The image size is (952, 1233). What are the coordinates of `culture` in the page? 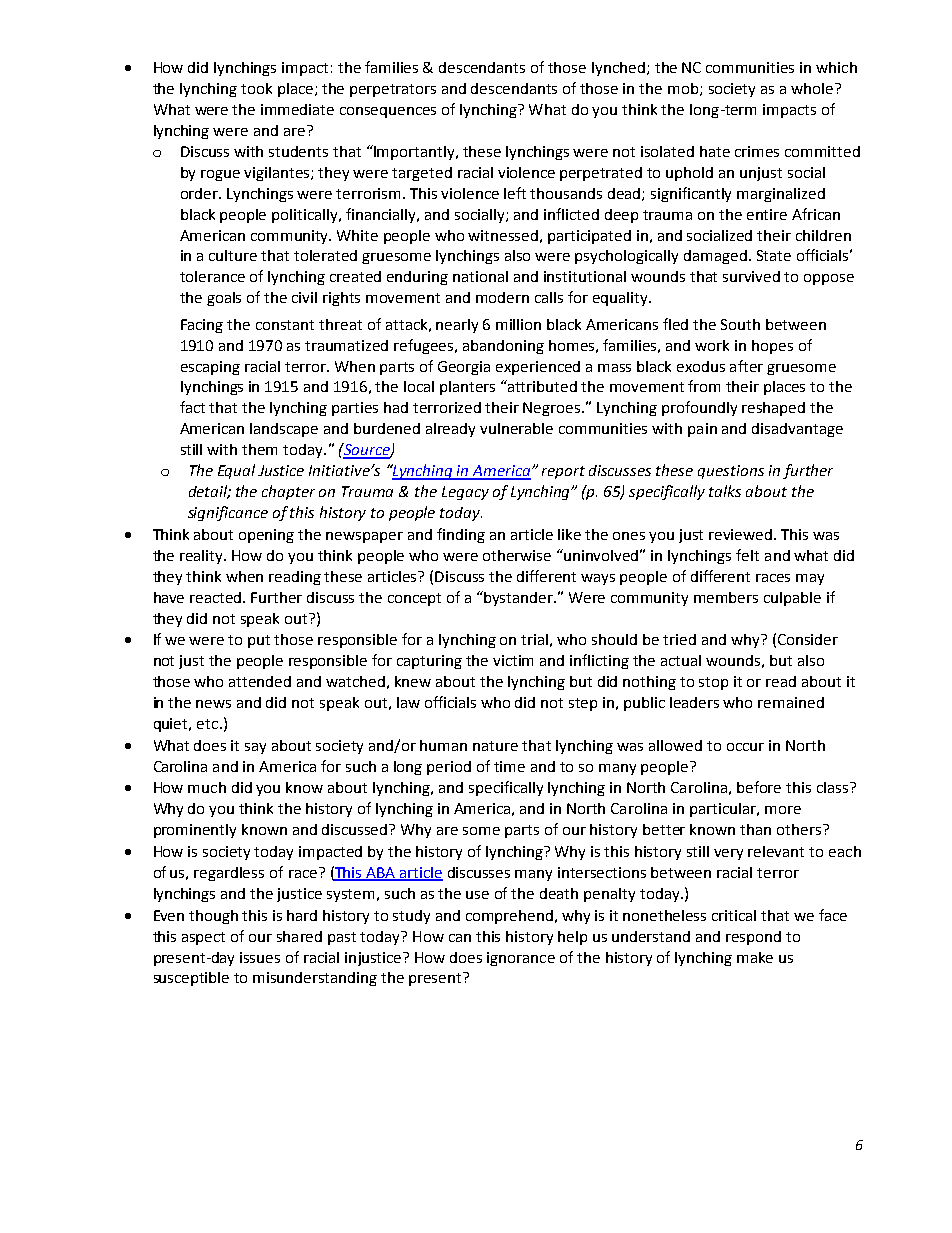 It's located at (233, 255).
